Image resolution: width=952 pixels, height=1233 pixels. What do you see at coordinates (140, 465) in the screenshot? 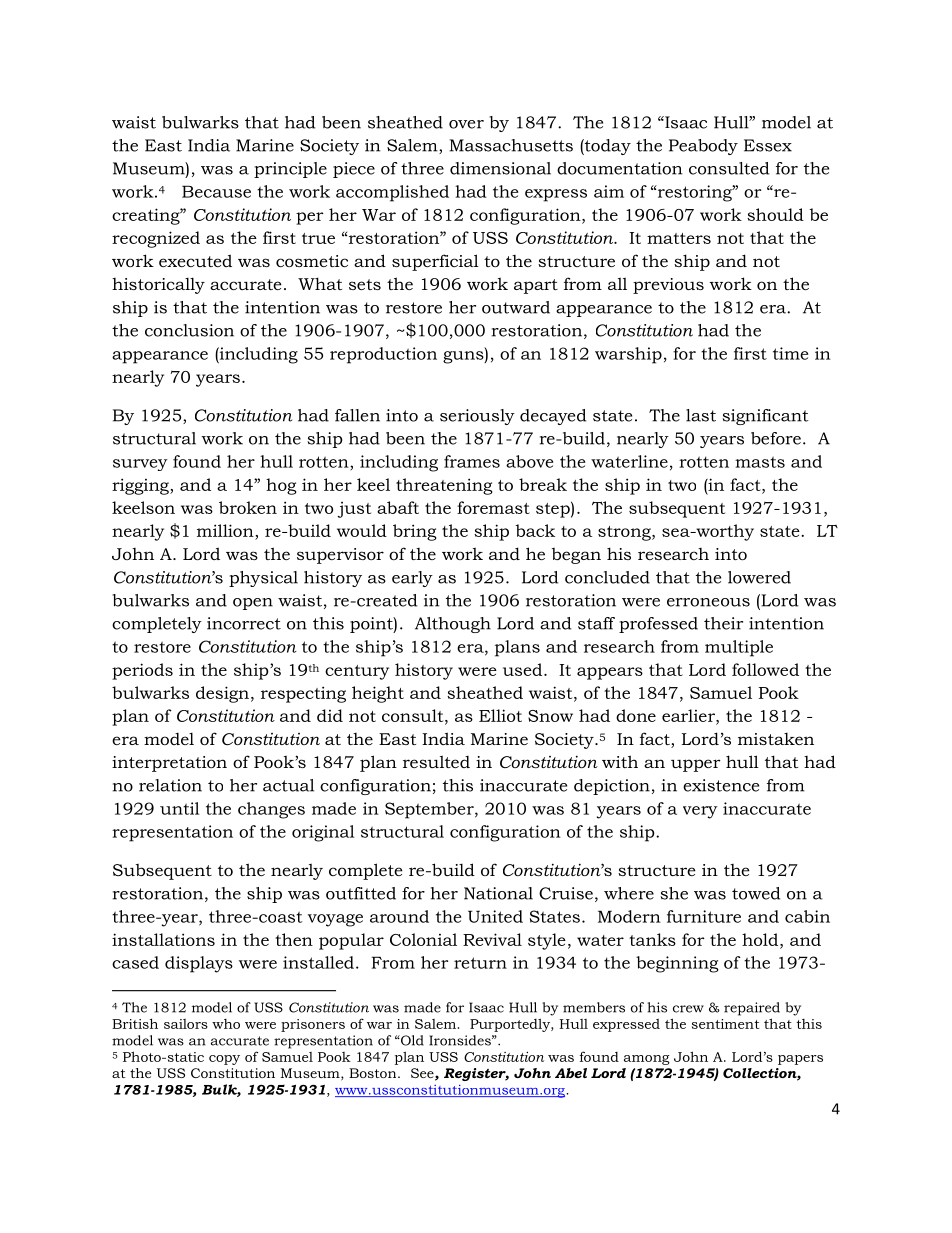
I see `survey` at bounding box center [140, 465].
